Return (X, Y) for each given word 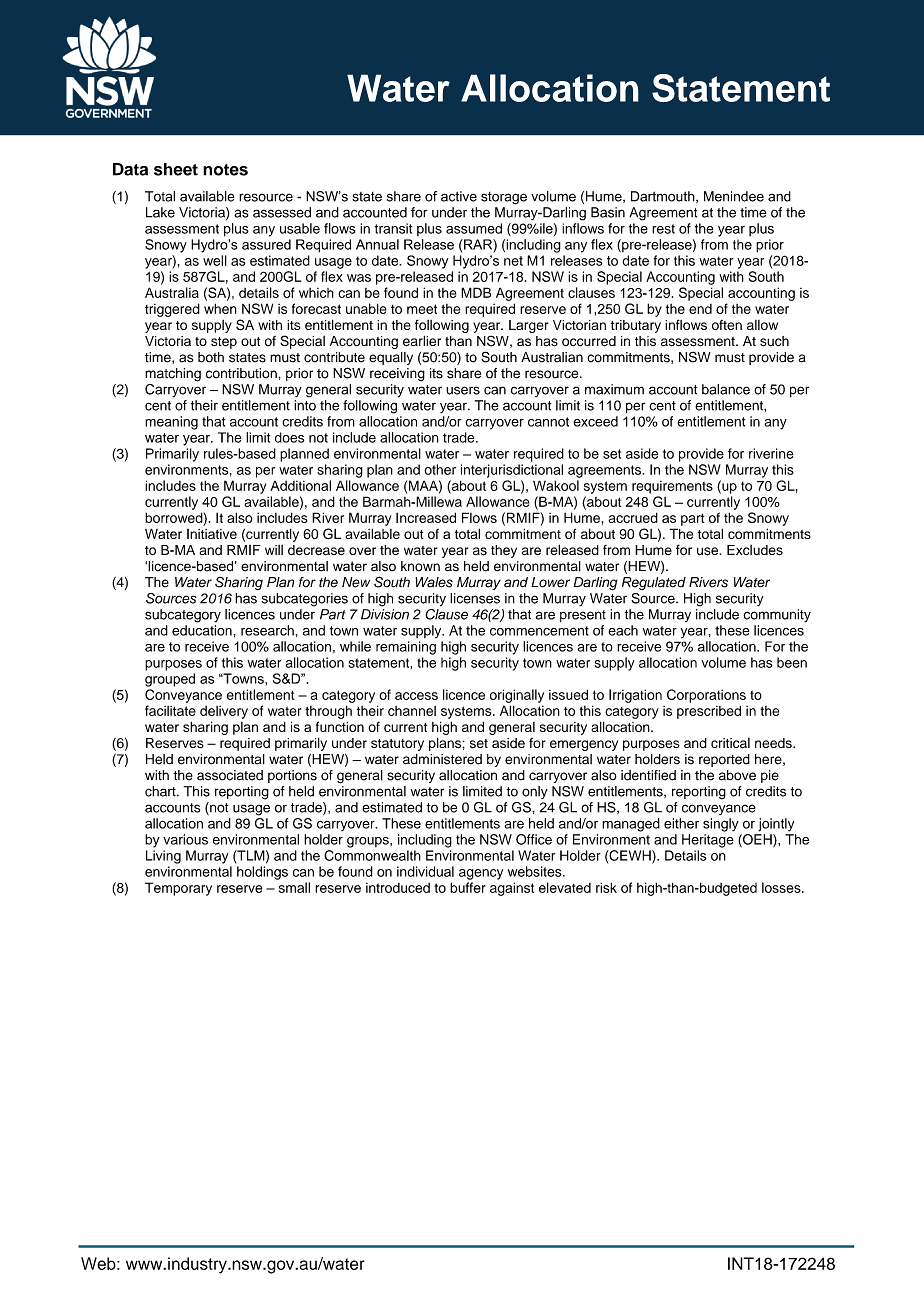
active (459, 196)
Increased (426, 517)
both (211, 357)
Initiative (212, 534)
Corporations (706, 696)
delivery (224, 712)
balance (726, 389)
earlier (422, 341)
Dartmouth (664, 197)
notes (225, 170)
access (416, 696)
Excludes (755, 550)
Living (163, 857)
